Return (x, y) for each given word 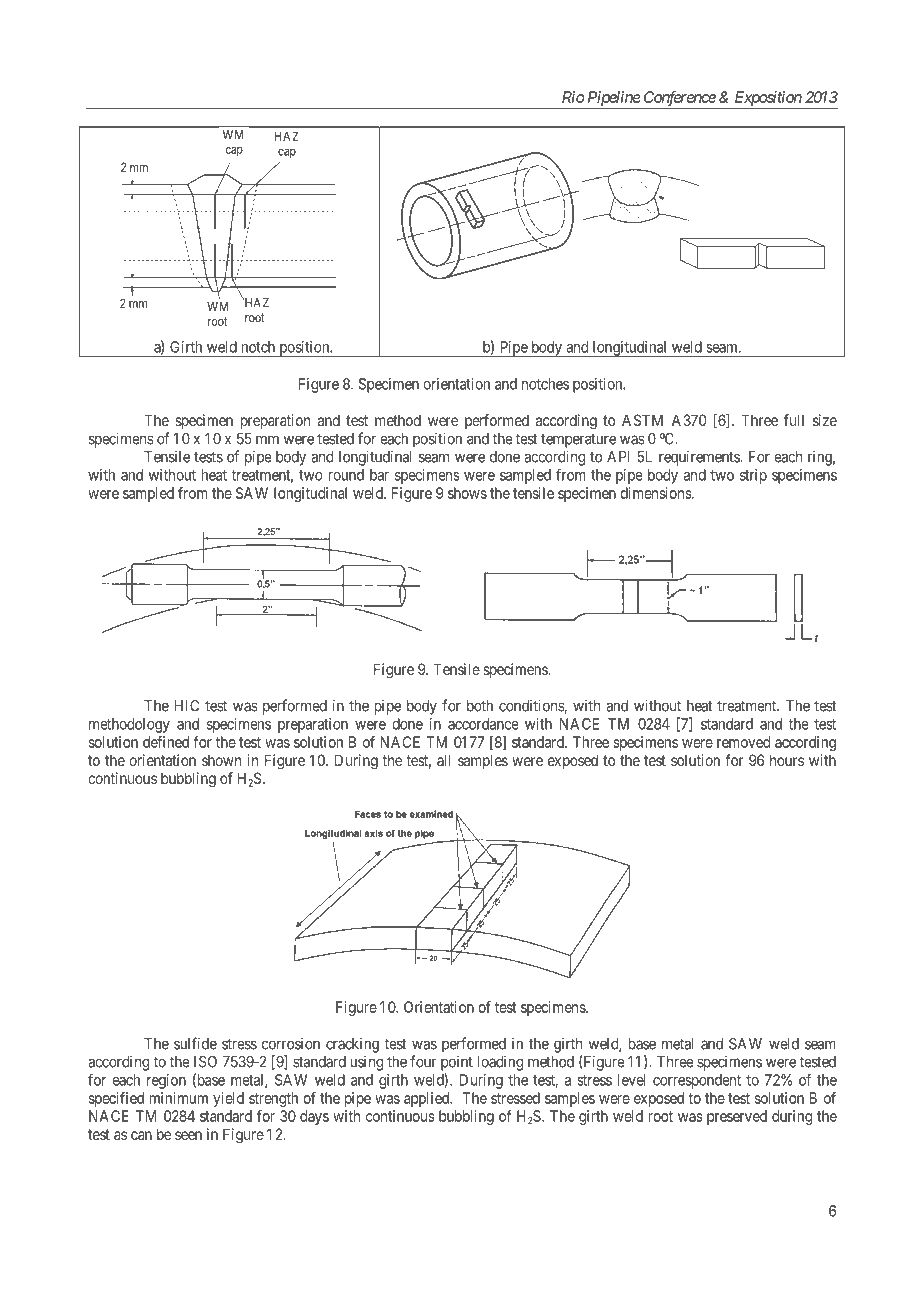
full (794, 420)
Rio (573, 97)
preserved (737, 1117)
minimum (179, 1098)
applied (428, 1099)
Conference (679, 99)
